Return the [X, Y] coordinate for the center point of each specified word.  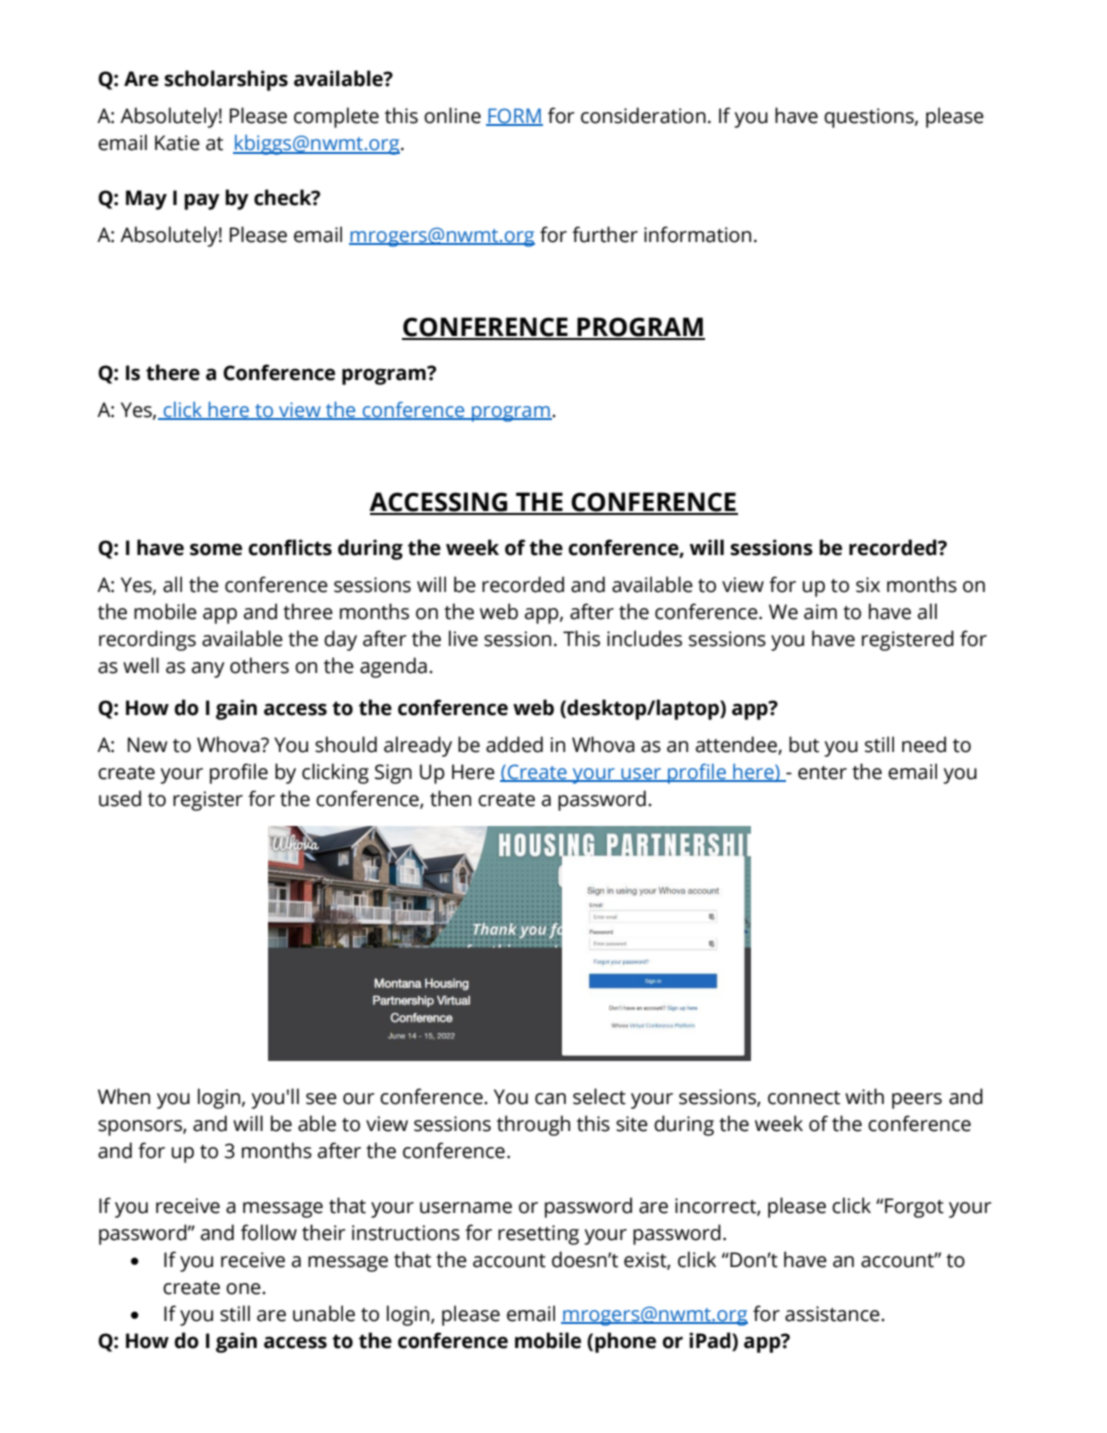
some [216, 549]
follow [269, 1232]
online [452, 115]
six [868, 585]
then [450, 798]
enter [822, 773]
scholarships [226, 80]
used [120, 798]
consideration [643, 115]
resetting [538, 1235]
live [463, 638]
